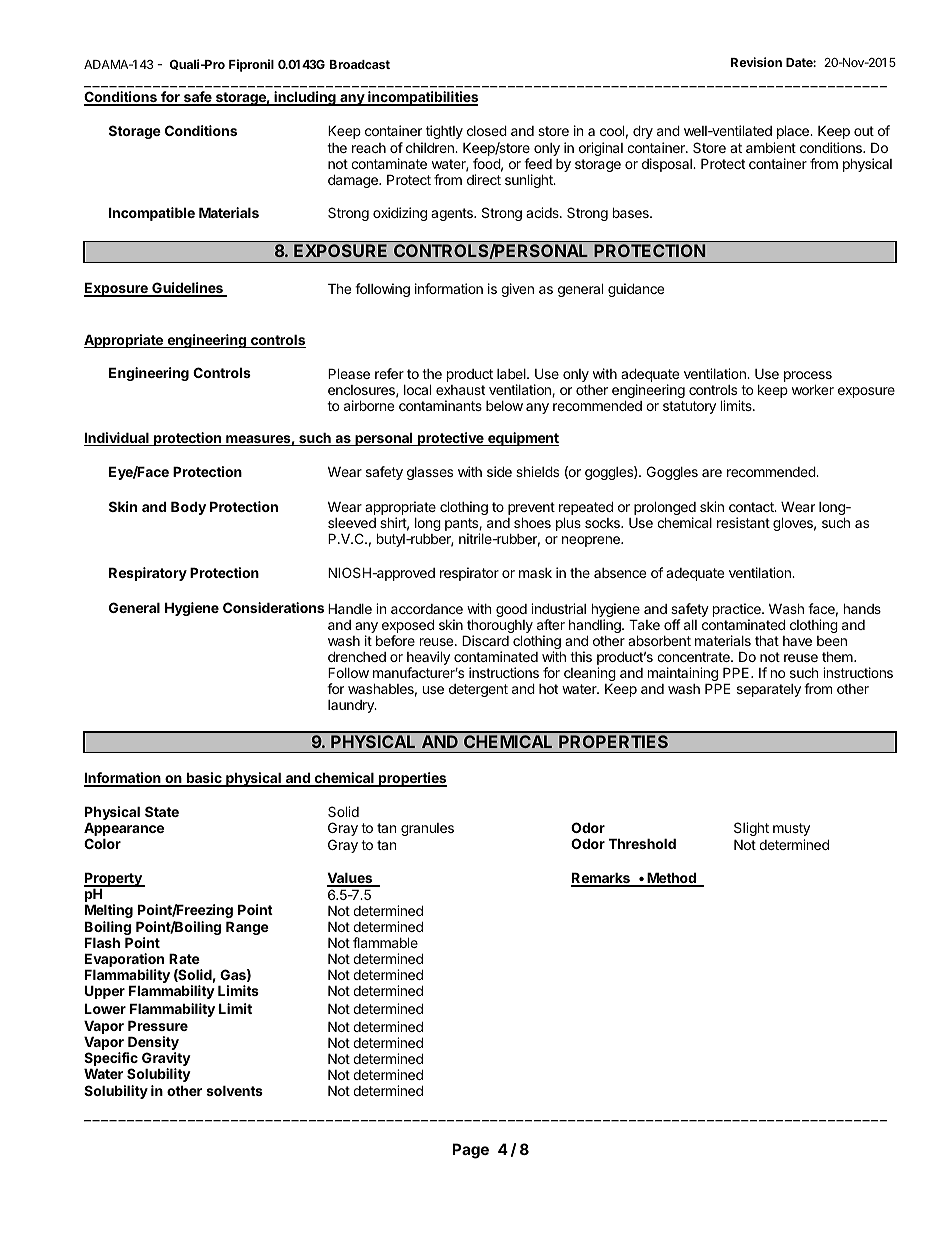 This screenshot has width=952, height=1233. I want to click on solvents, so click(234, 1090).
